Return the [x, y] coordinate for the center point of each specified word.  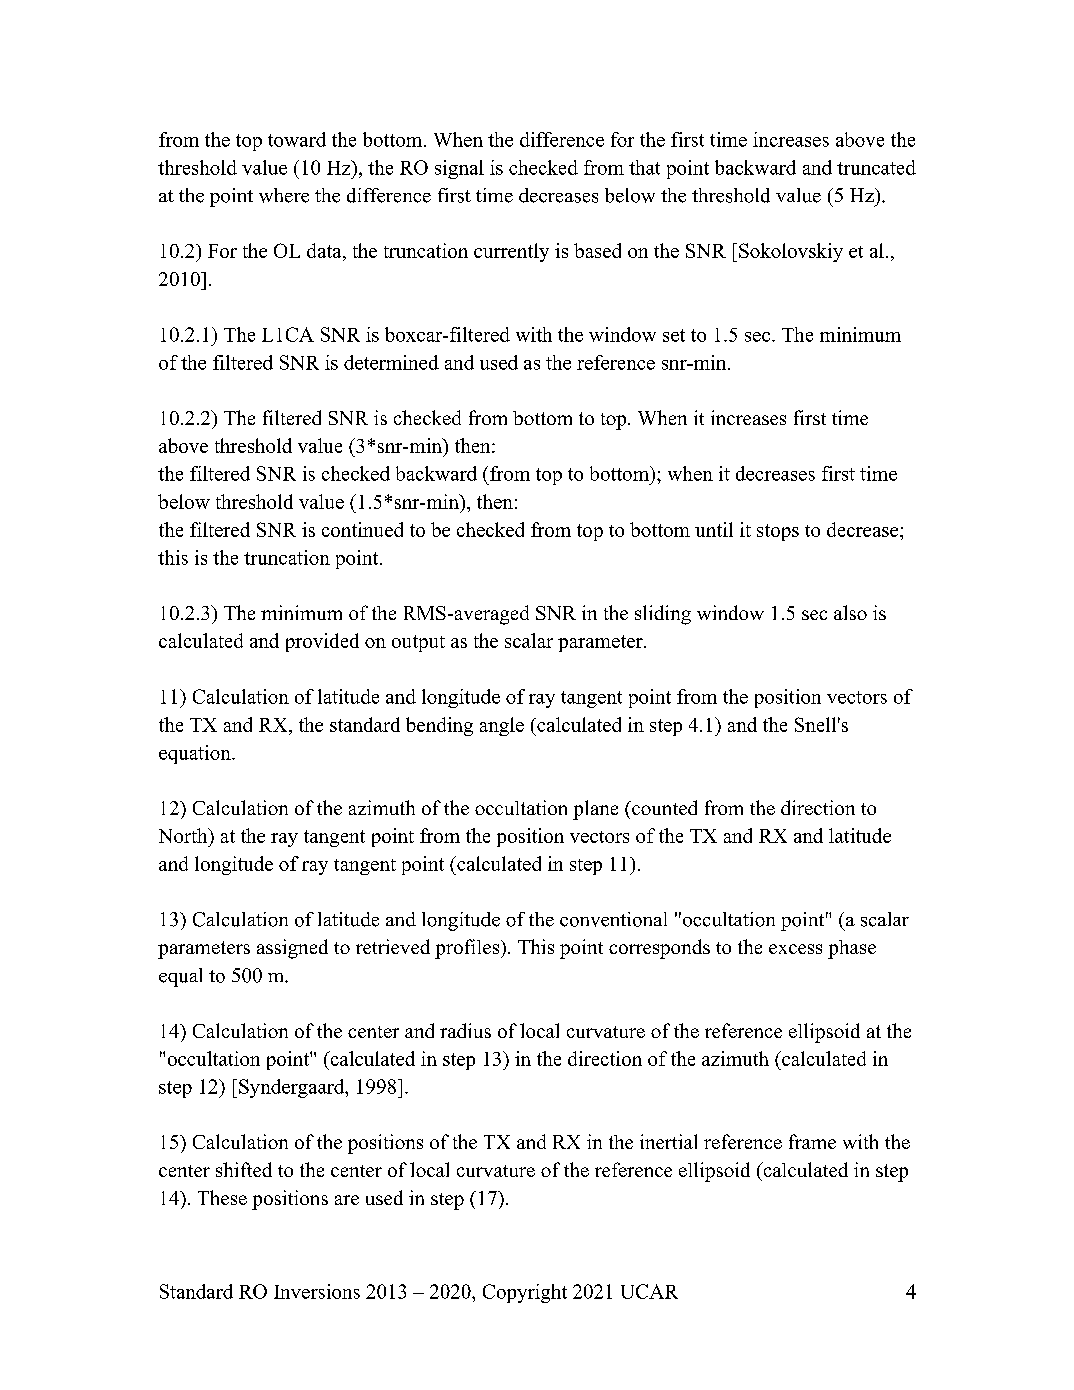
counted [663, 807]
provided [322, 642]
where [284, 195]
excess [795, 949]
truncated [876, 167]
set [674, 335]
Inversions [317, 1291]
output [418, 643]
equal [180, 977]
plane [595, 810]
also [850, 612]
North [184, 835]
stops [778, 532]
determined [391, 362]
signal [459, 169]
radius [465, 1030]
